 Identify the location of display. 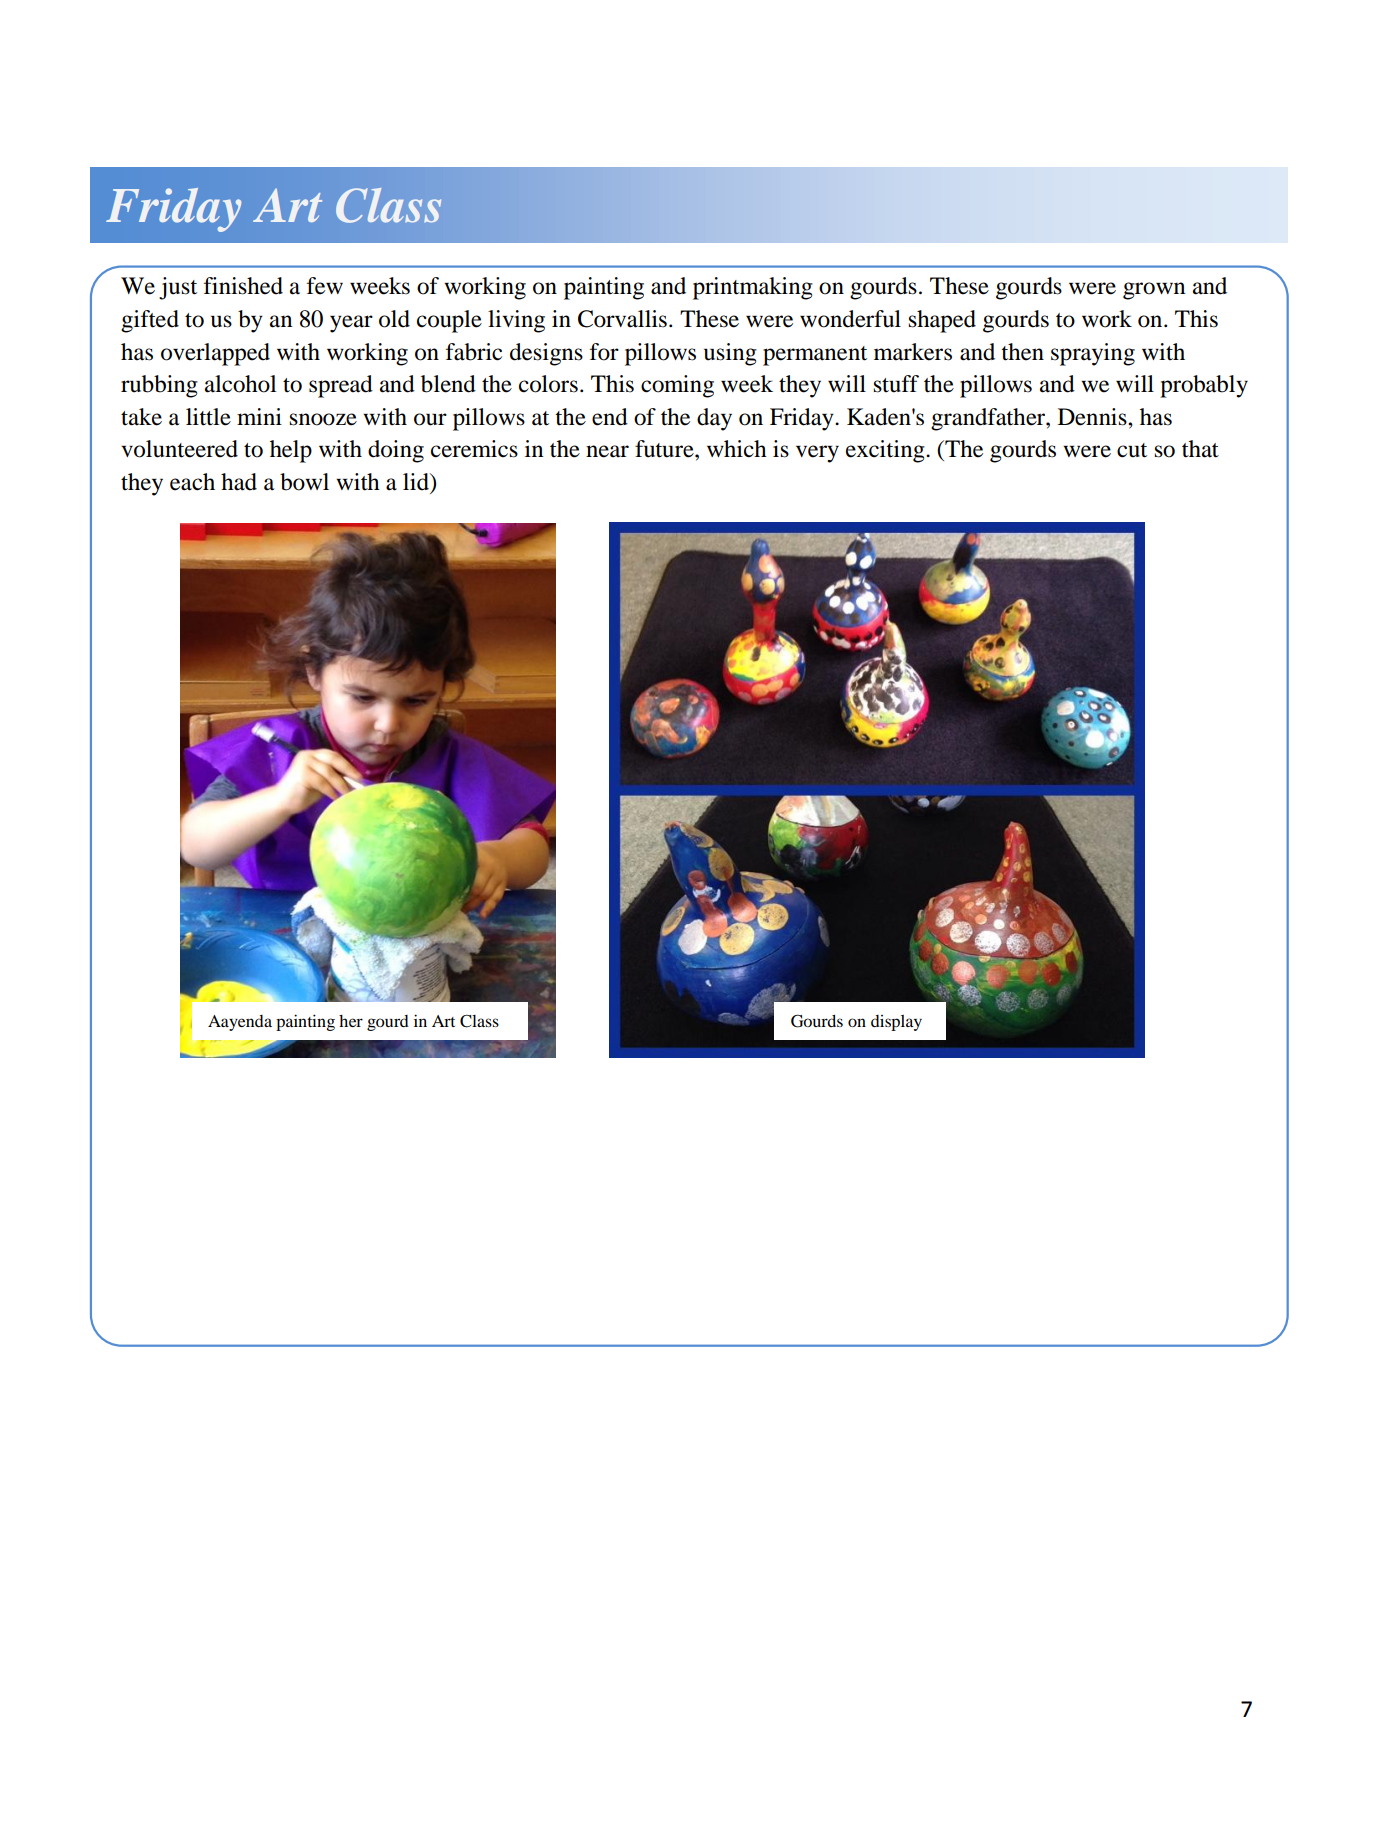
(896, 1023).
